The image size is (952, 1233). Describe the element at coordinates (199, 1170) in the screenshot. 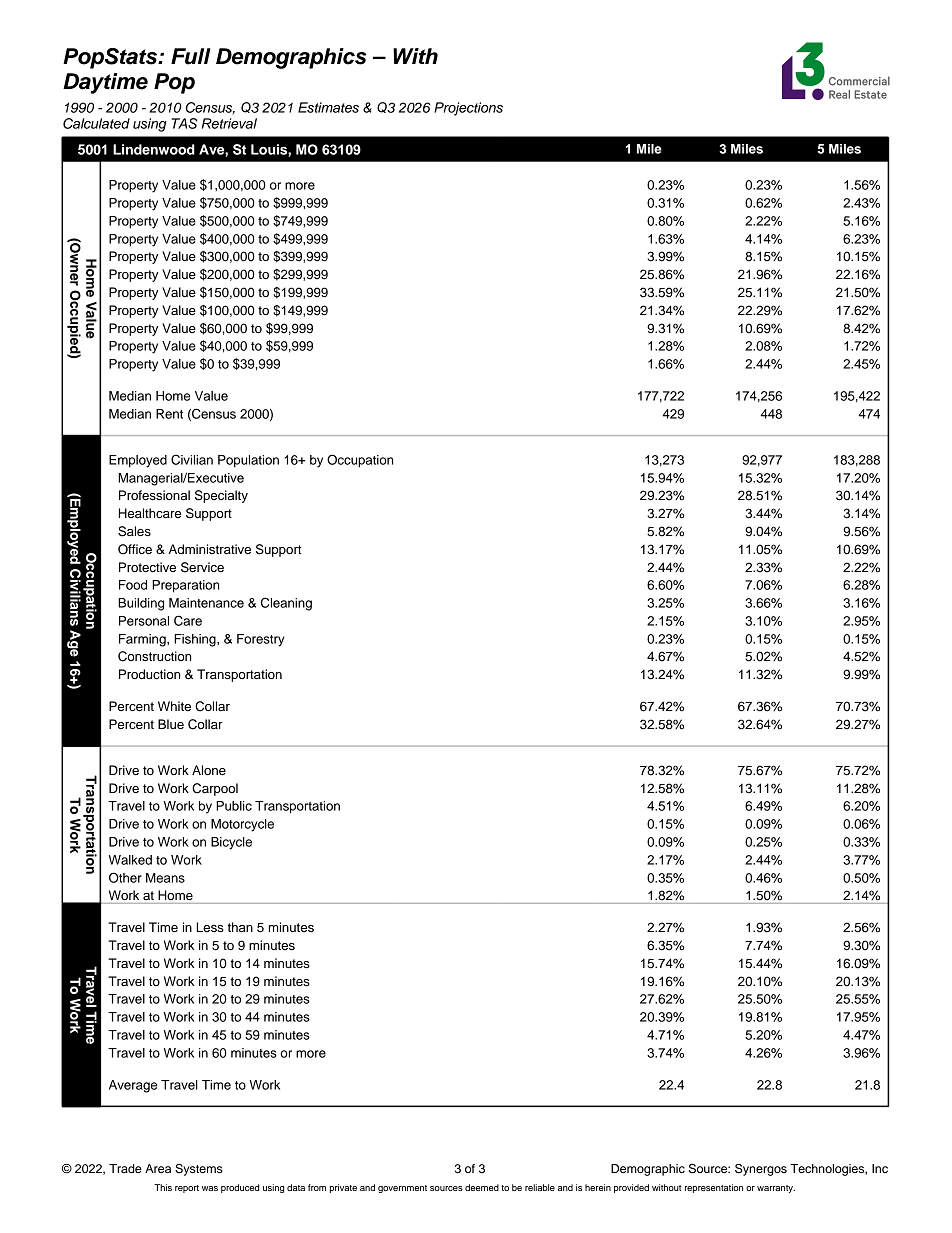

I see `Systems` at that location.
